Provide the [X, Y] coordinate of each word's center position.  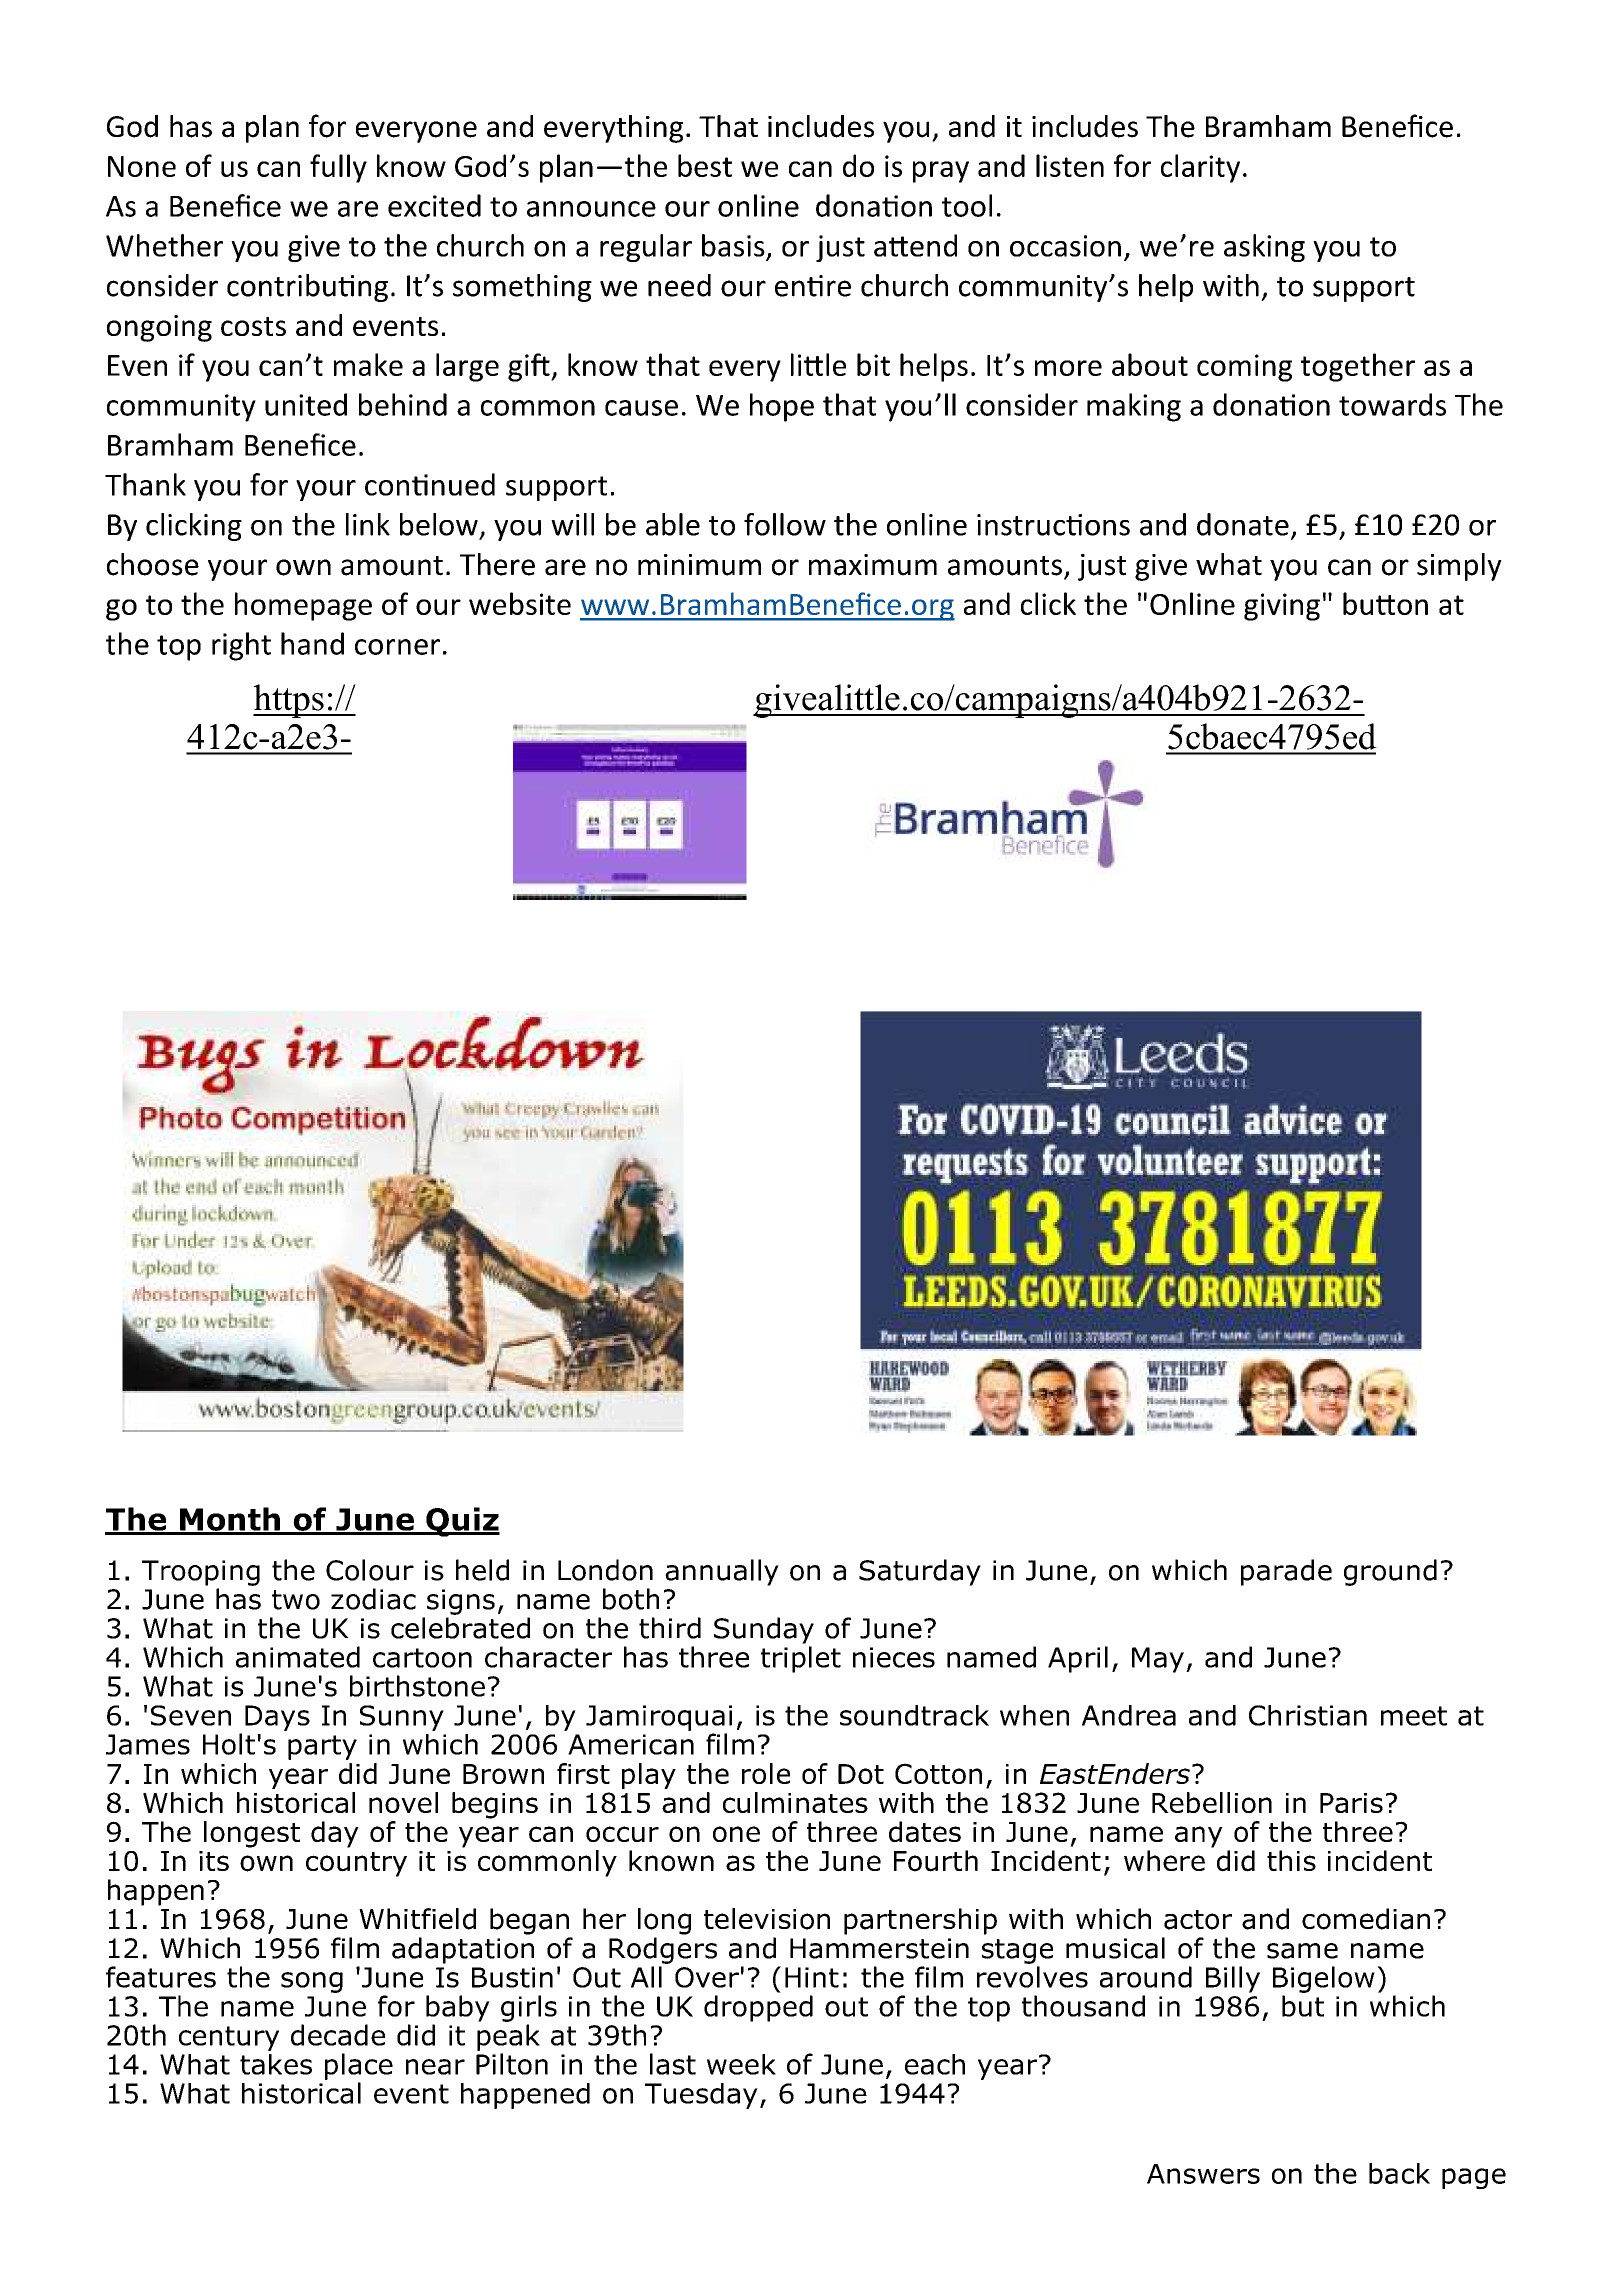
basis [733, 245]
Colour [370, 1570]
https [289, 701]
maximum [873, 565]
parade [1286, 1572]
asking [1264, 248]
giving [1282, 607]
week [741, 2064]
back [1399, 2173]
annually [722, 1572]
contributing [307, 288]
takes [276, 2064]
